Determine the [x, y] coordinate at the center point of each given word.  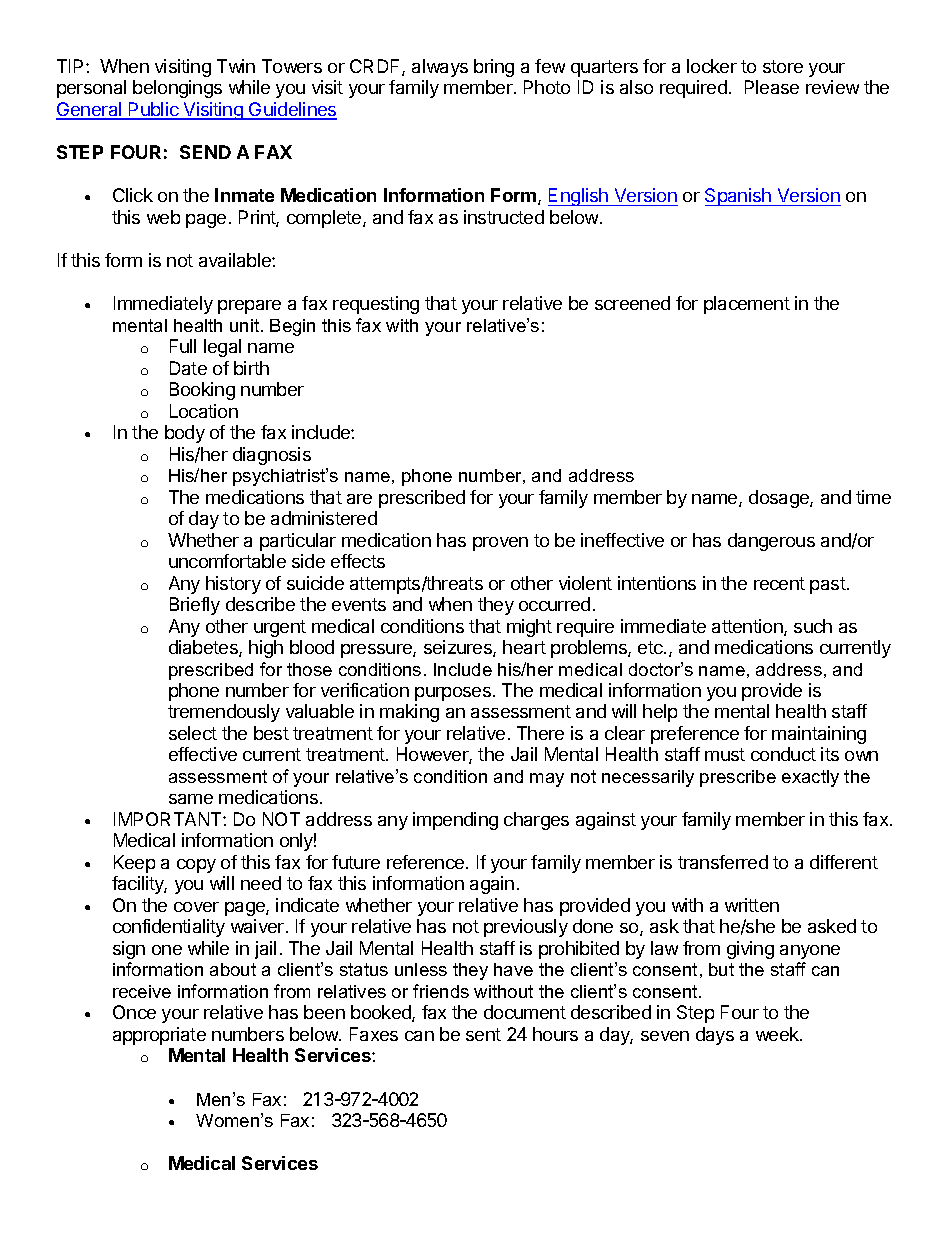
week [778, 1034]
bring [494, 68]
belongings [177, 89]
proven [500, 544]
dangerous [771, 542]
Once [134, 1012]
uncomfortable [227, 561]
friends [441, 991]
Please [772, 87]
